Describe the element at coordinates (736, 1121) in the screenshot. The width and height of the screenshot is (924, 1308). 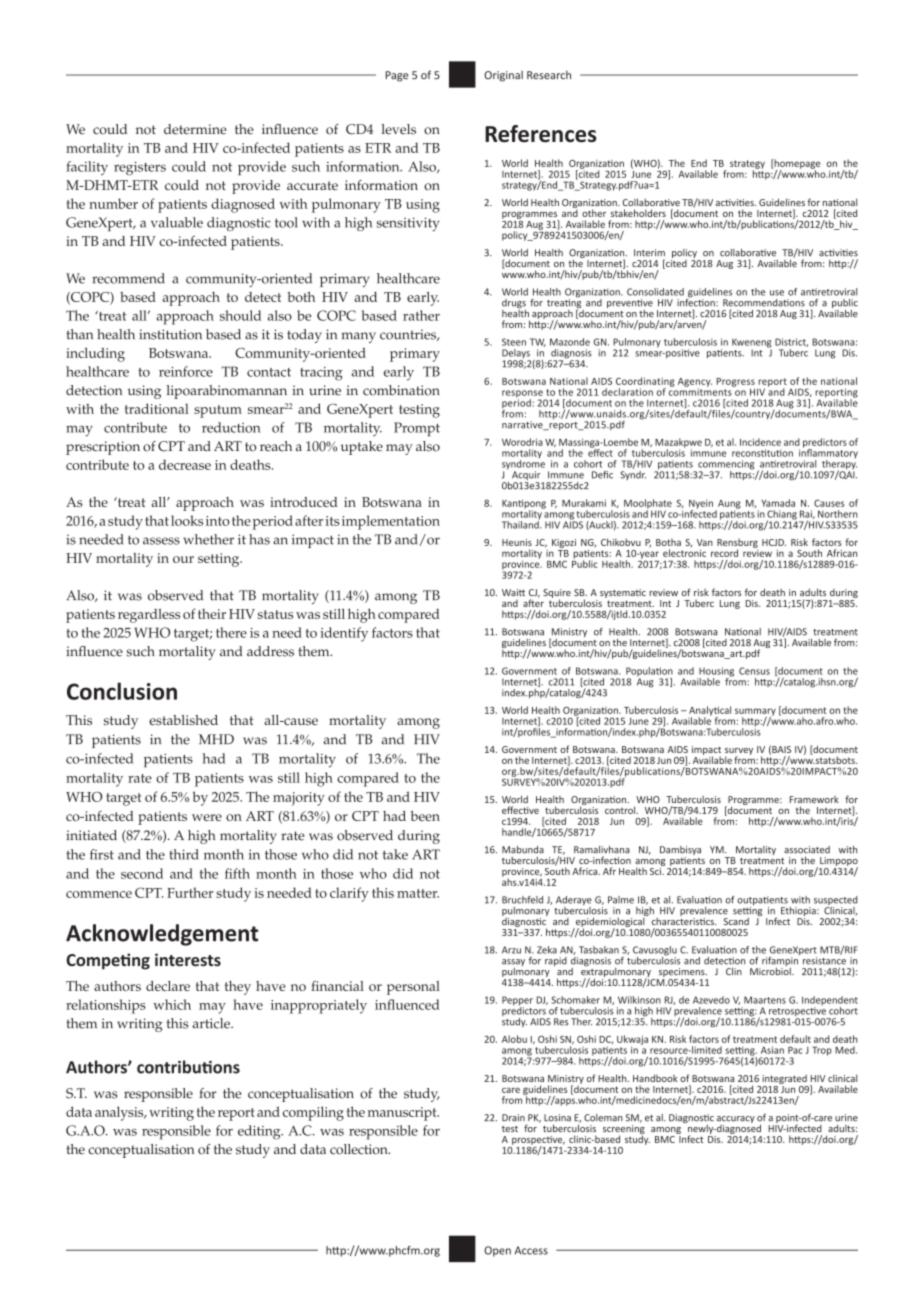
I see `accuracy` at that location.
